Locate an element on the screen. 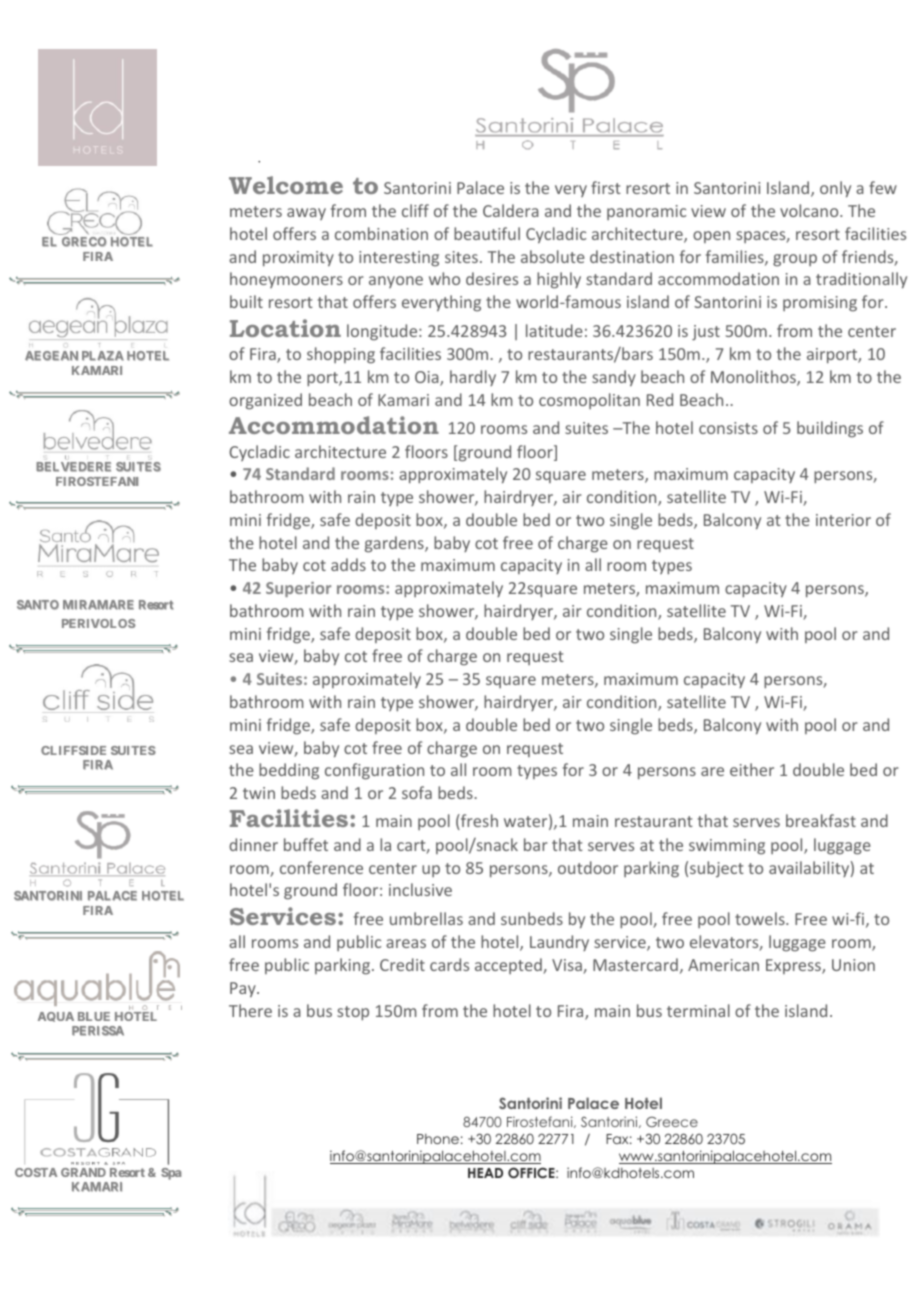  interior is located at coordinates (843, 520).
